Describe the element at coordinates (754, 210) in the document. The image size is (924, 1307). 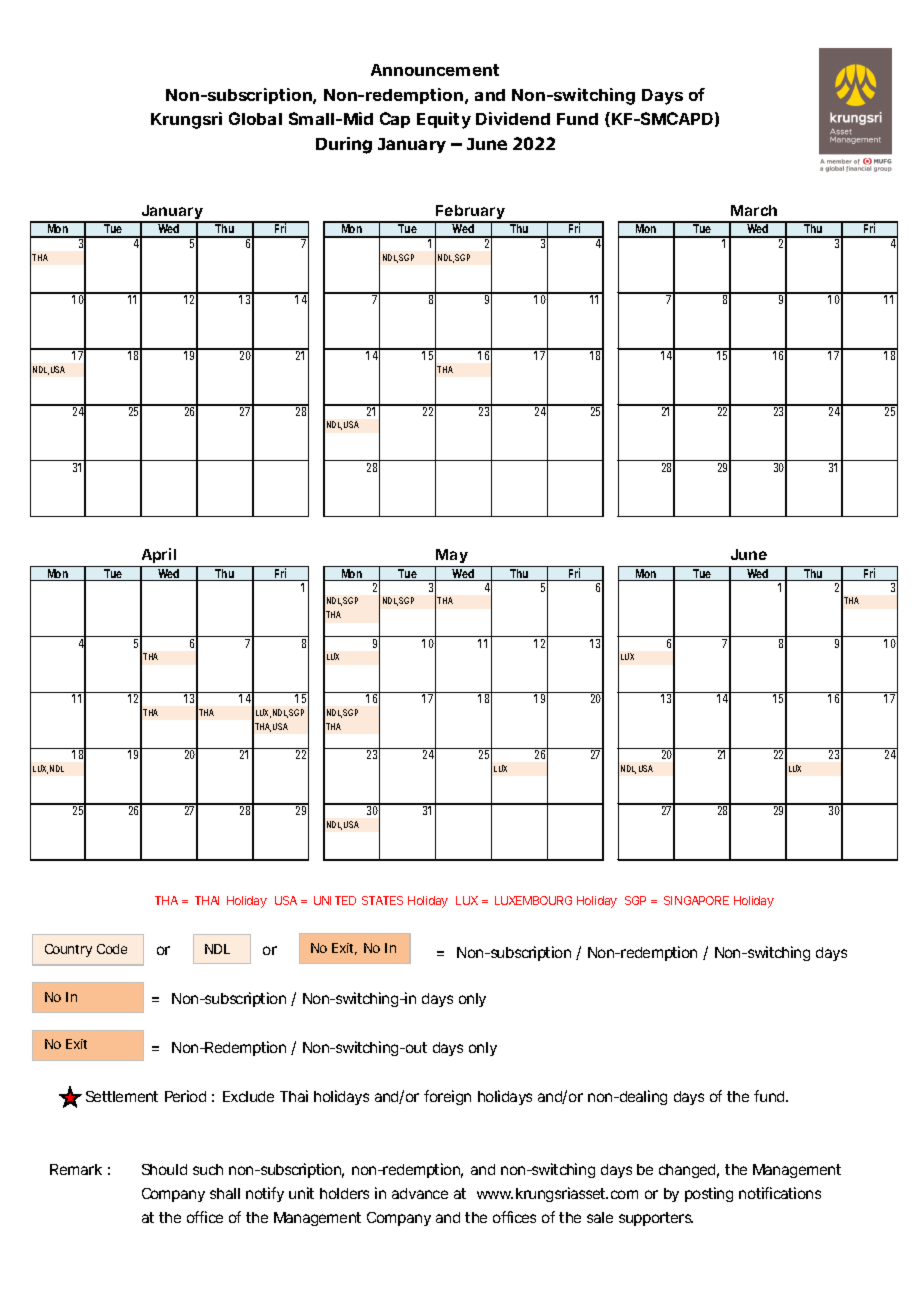
I see `March` at that location.
